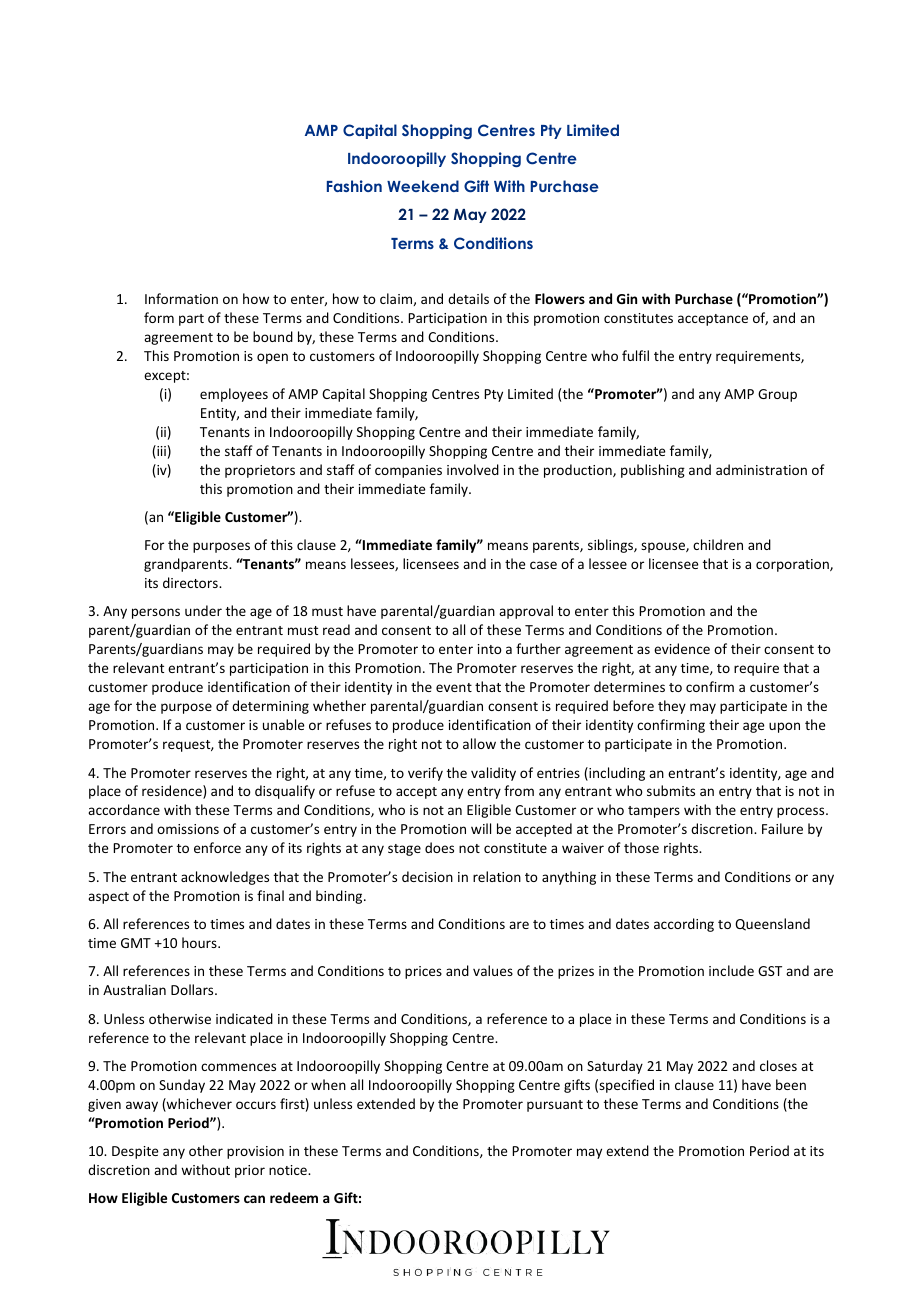 This screenshot has width=924, height=1308. I want to click on involved, so click(473, 469).
